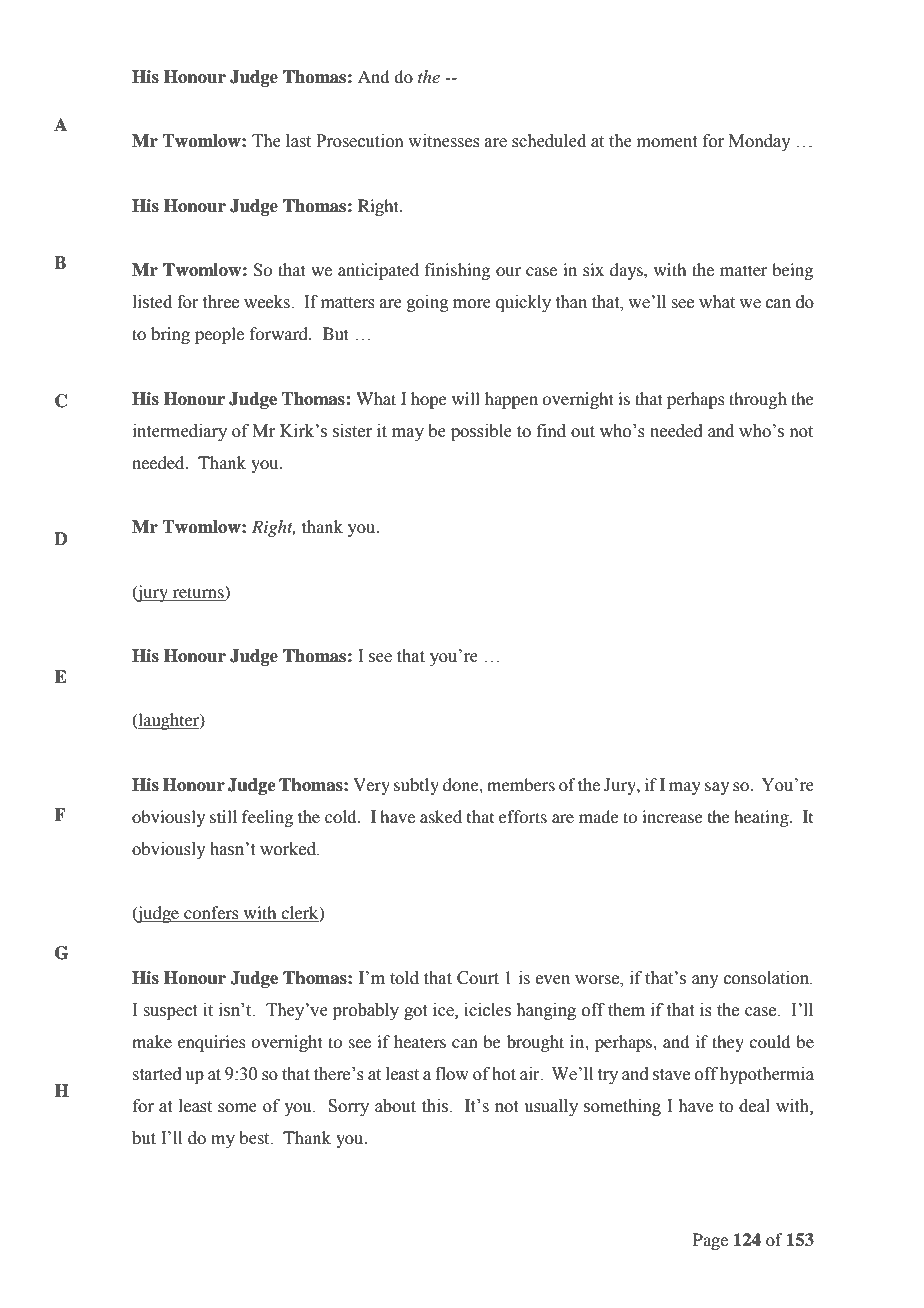 The image size is (924, 1308). Describe the element at coordinates (298, 141) in the page. I see `last` at that location.
